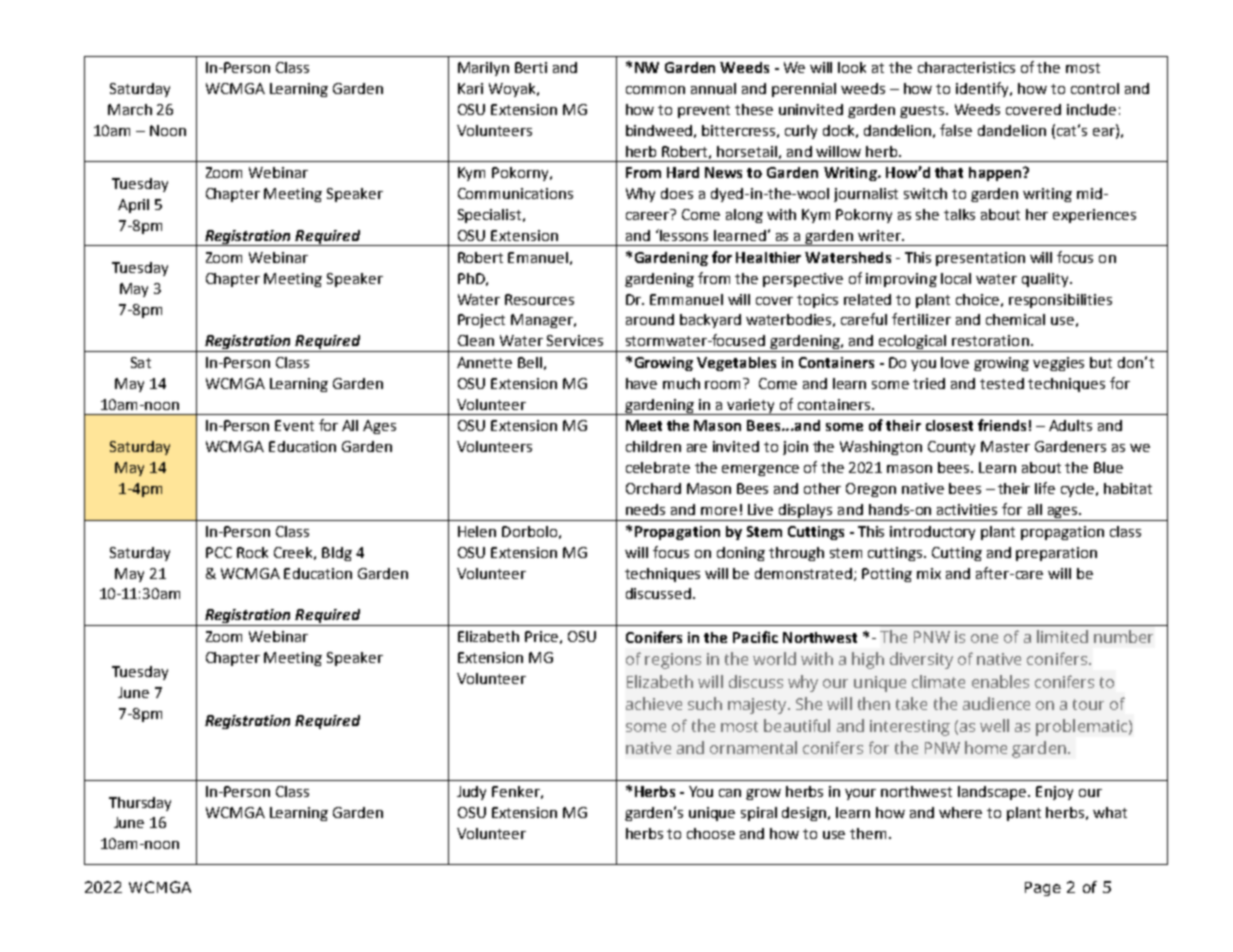 The image size is (1233, 952). I want to click on regions, so click(673, 661).
